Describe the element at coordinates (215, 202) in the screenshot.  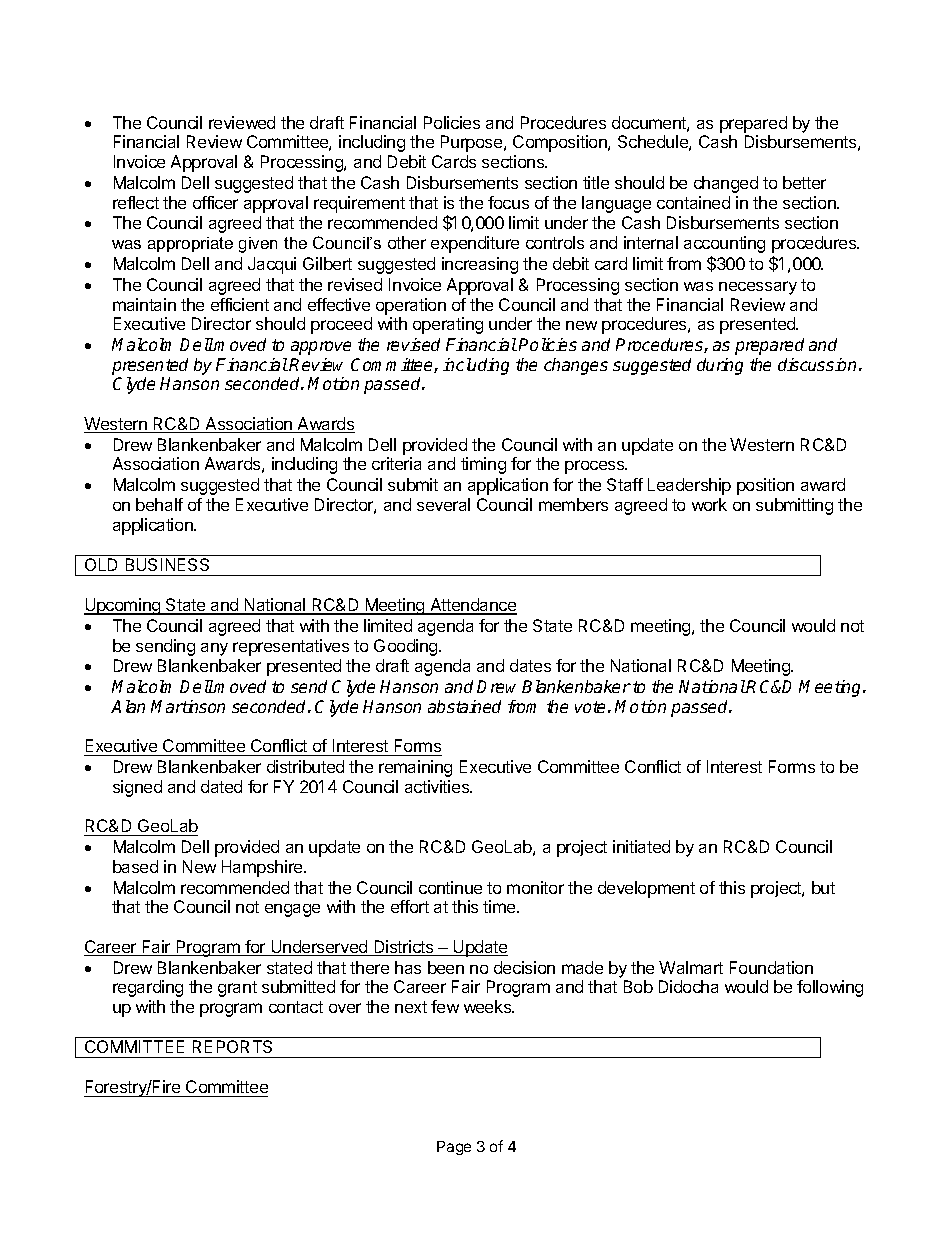
I see `officer` at that location.
